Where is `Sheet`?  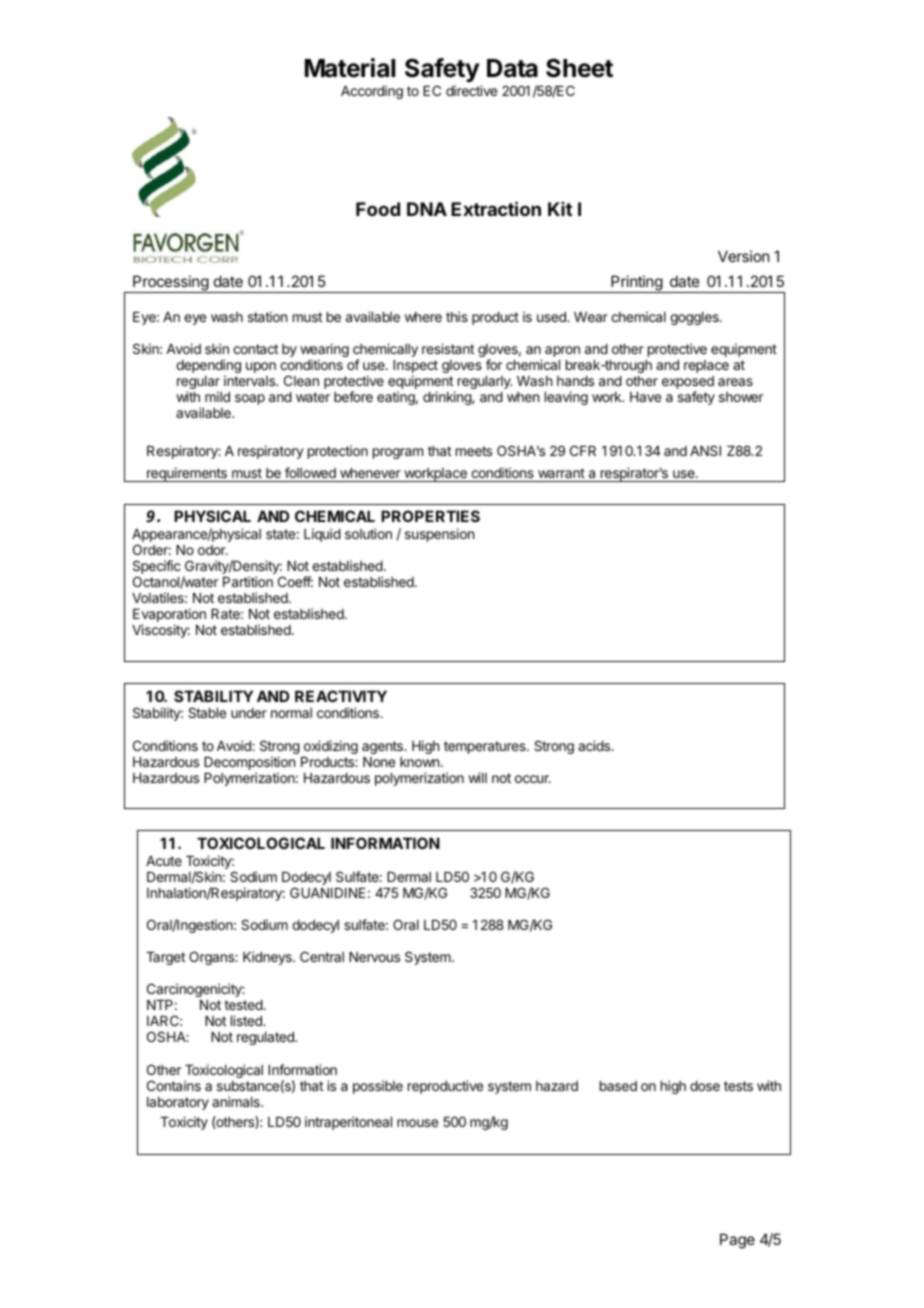 Sheet is located at coordinates (579, 68).
